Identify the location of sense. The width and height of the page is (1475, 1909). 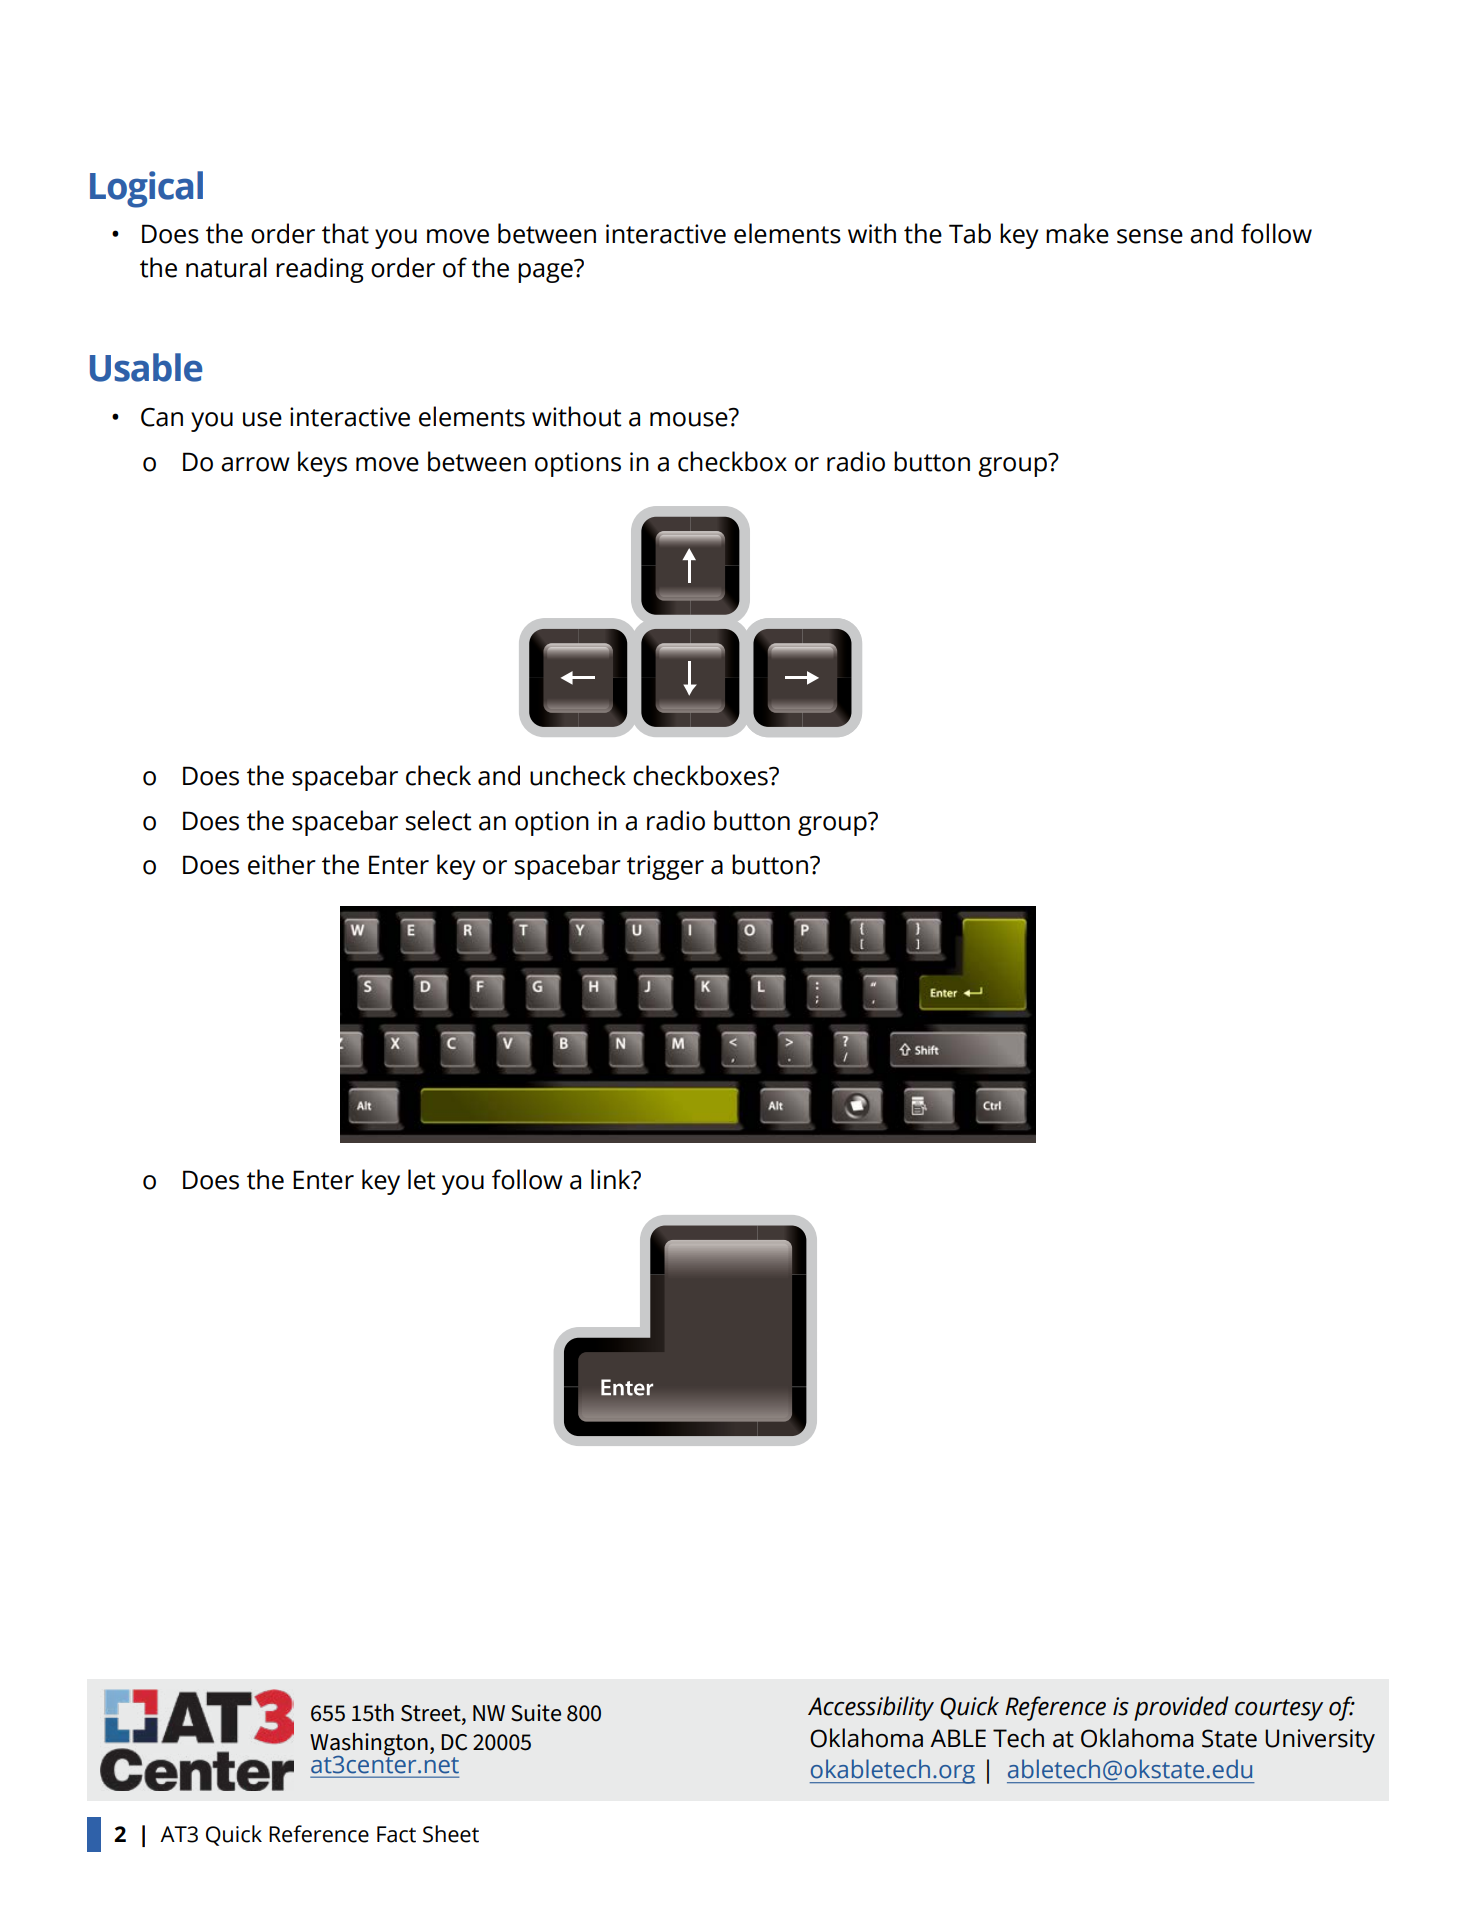
(1150, 236).
